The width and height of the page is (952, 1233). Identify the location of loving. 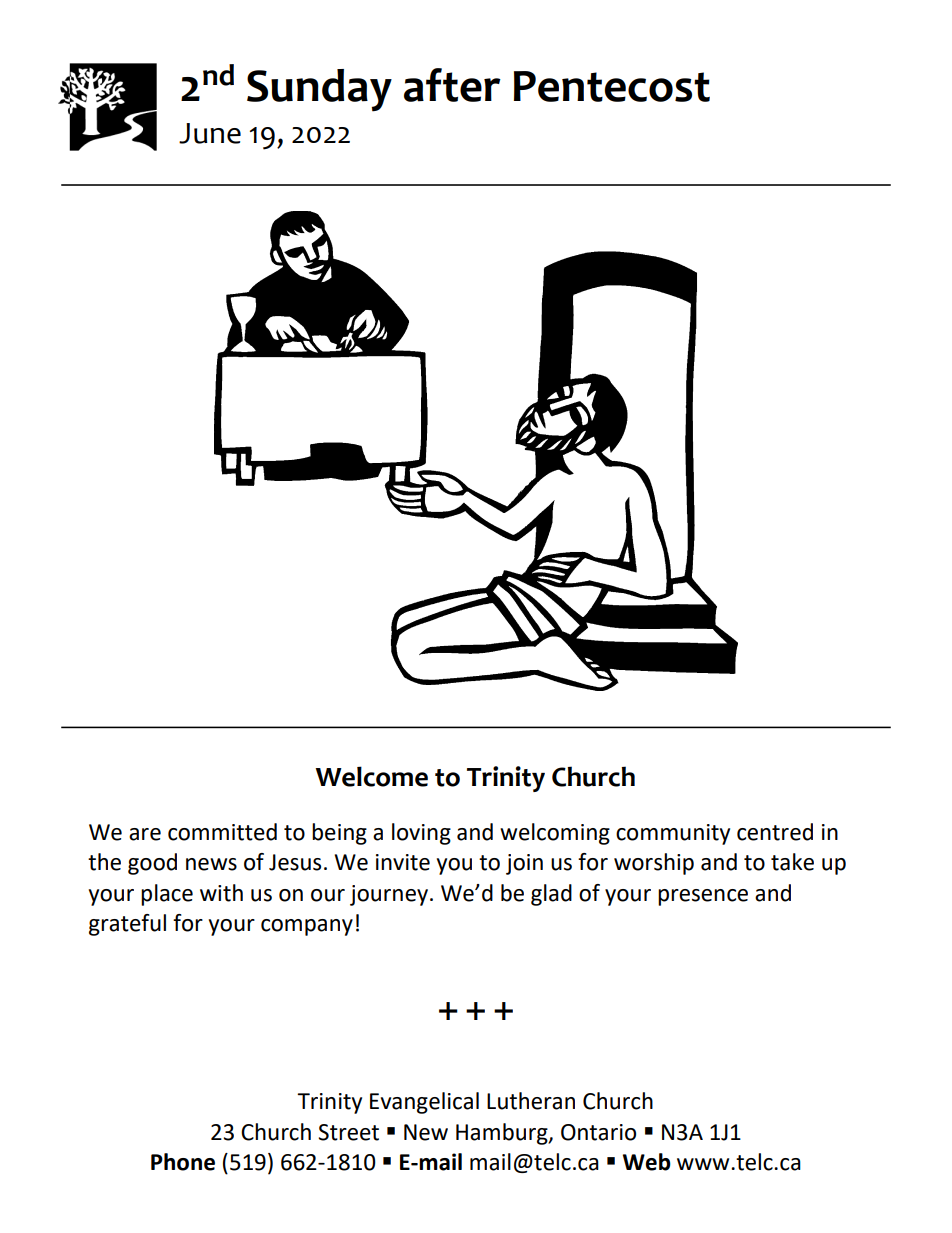
(421, 834).
